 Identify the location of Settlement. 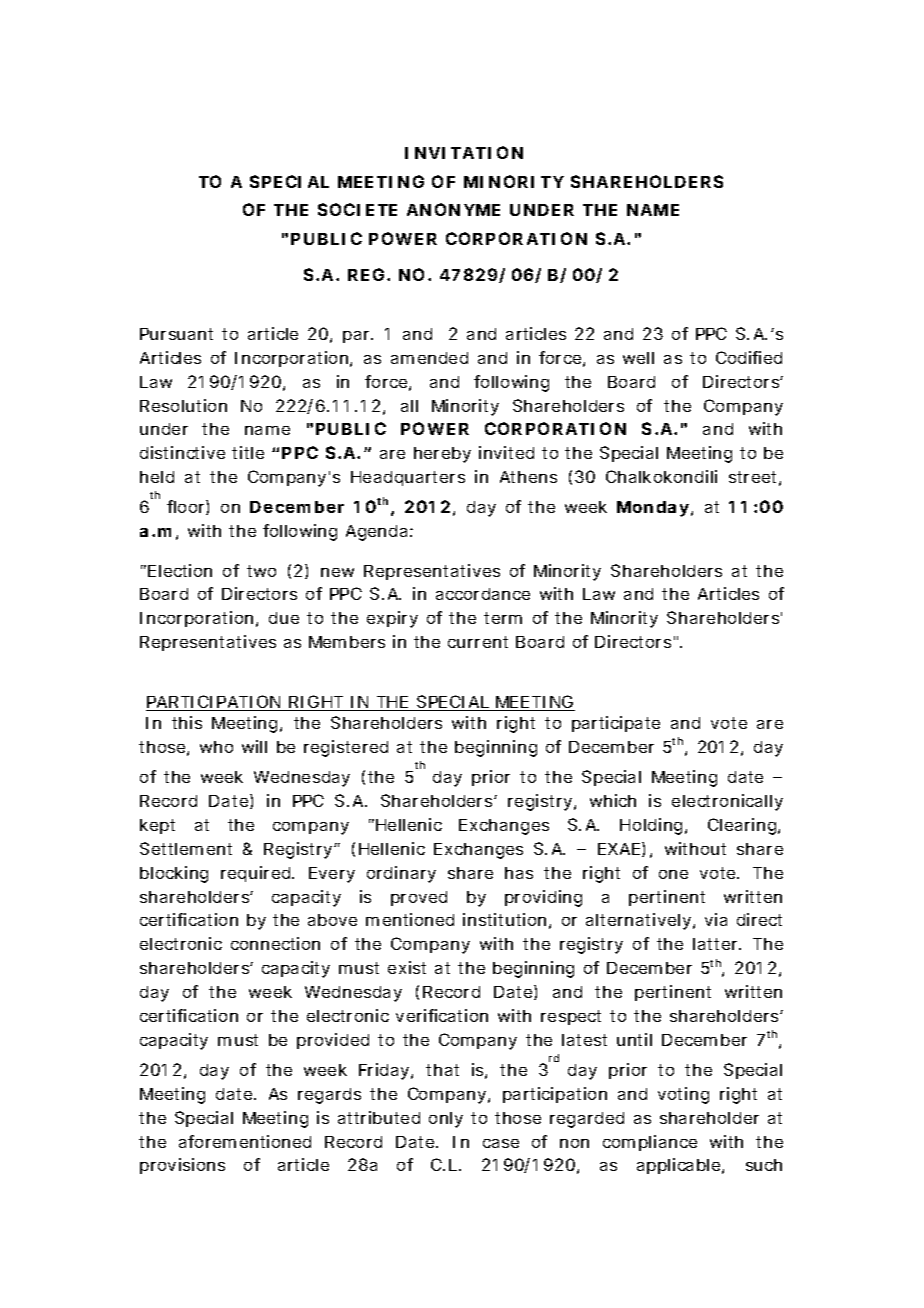
(186, 848).
